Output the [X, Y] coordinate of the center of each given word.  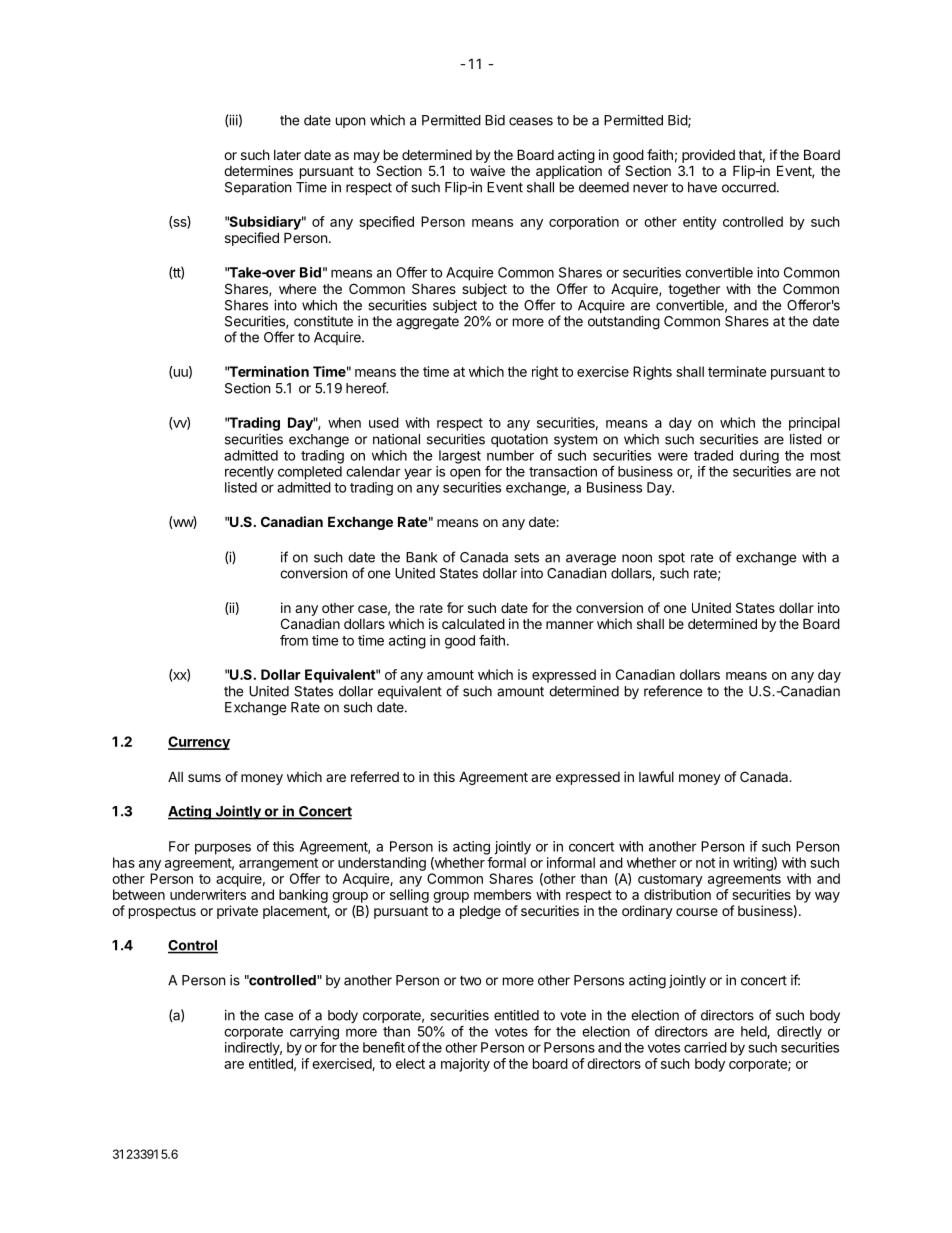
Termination [268, 371]
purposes [223, 849]
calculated [473, 623]
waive [487, 170]
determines [258, 170]
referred [375, 776]
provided [708, 156]
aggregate [427, 323]
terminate [737, 371]
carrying [314, 1033]
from [294, 640]
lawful [656, 776]
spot [671, 558]
